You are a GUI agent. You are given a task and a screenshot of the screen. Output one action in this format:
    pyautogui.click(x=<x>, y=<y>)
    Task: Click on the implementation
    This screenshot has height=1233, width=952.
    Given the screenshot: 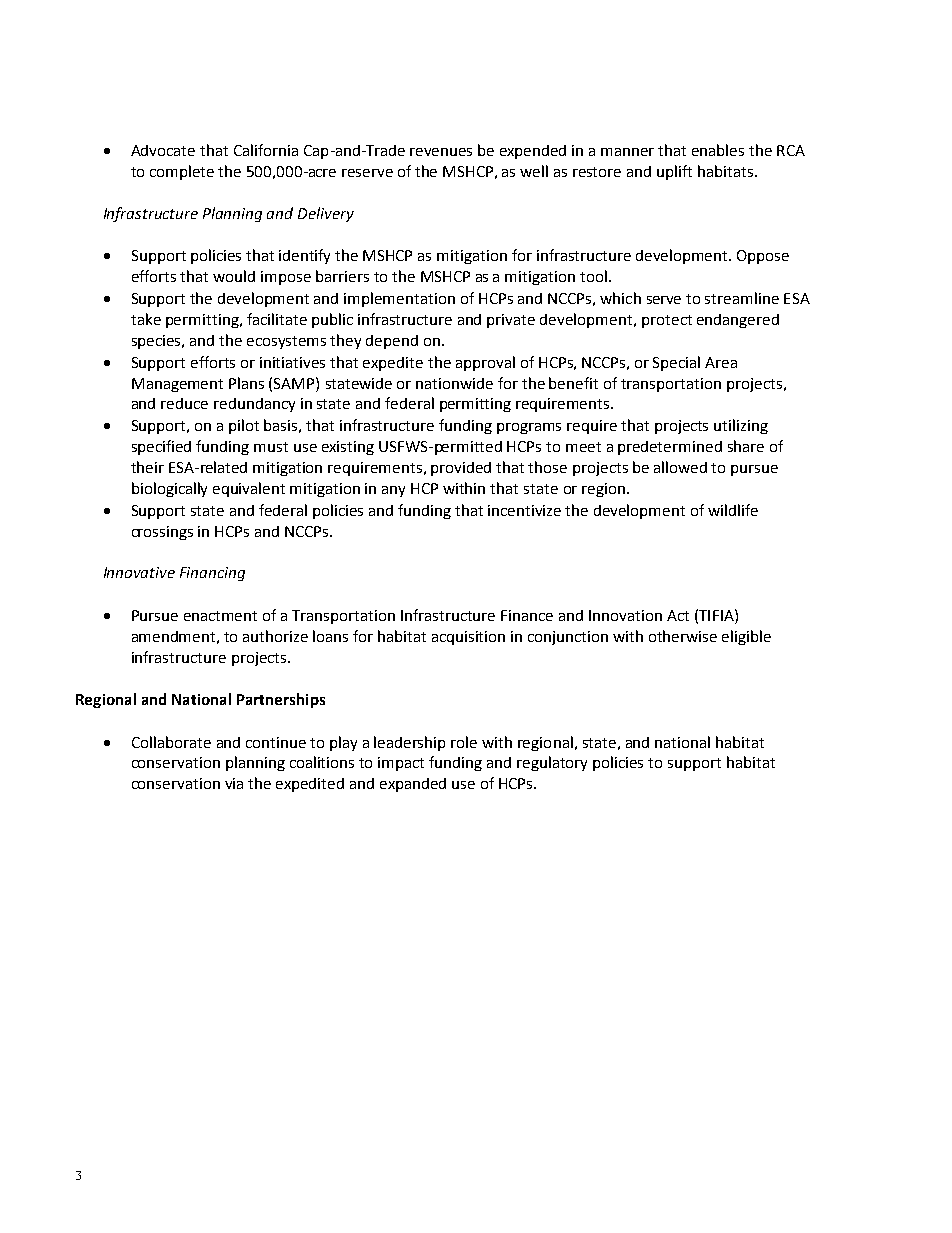 What is the action you would take?
    pyautogui.click(x=399, y=299)
